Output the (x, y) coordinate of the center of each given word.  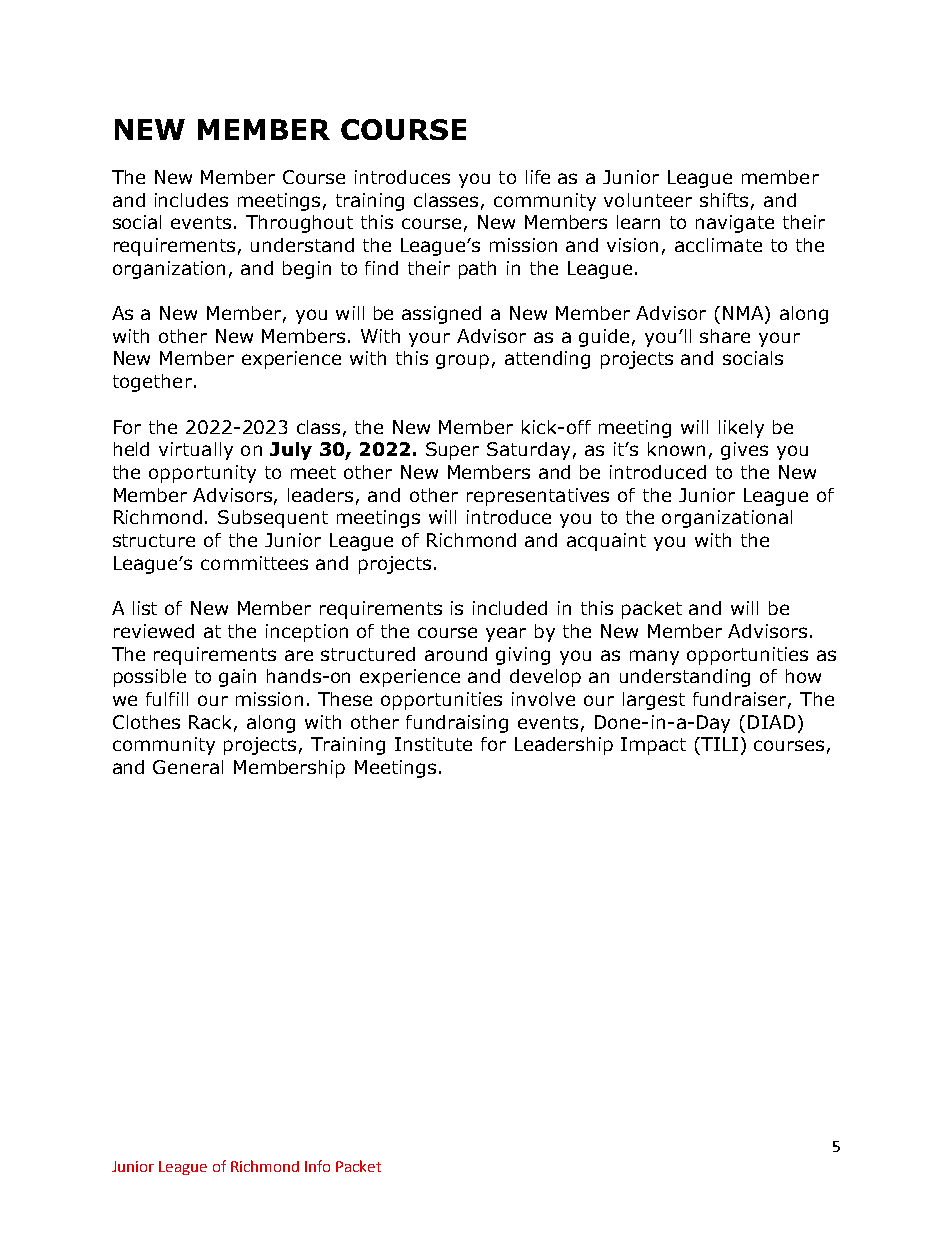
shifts (724, 200)
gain (237, 678)
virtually (196, 451)
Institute (433, 744)
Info (317, 1166)
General (188, 767)
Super (452, 451)
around (456, 654)
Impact (653, 746)
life (538, 177)
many (654, 657)
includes (191, 200)
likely (741, 429)
